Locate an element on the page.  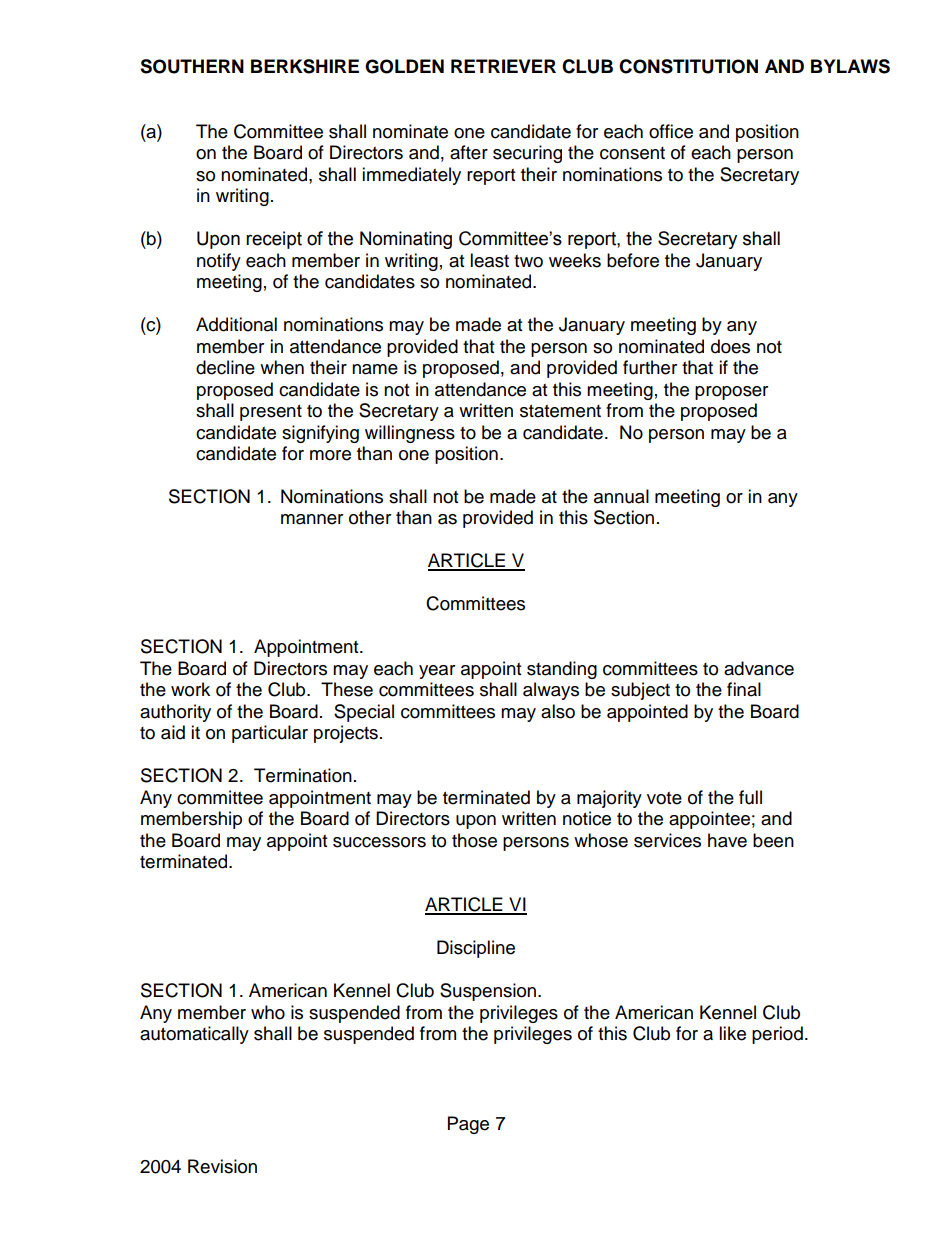
CONSTITUTION is located at coordinates (688, 66).
